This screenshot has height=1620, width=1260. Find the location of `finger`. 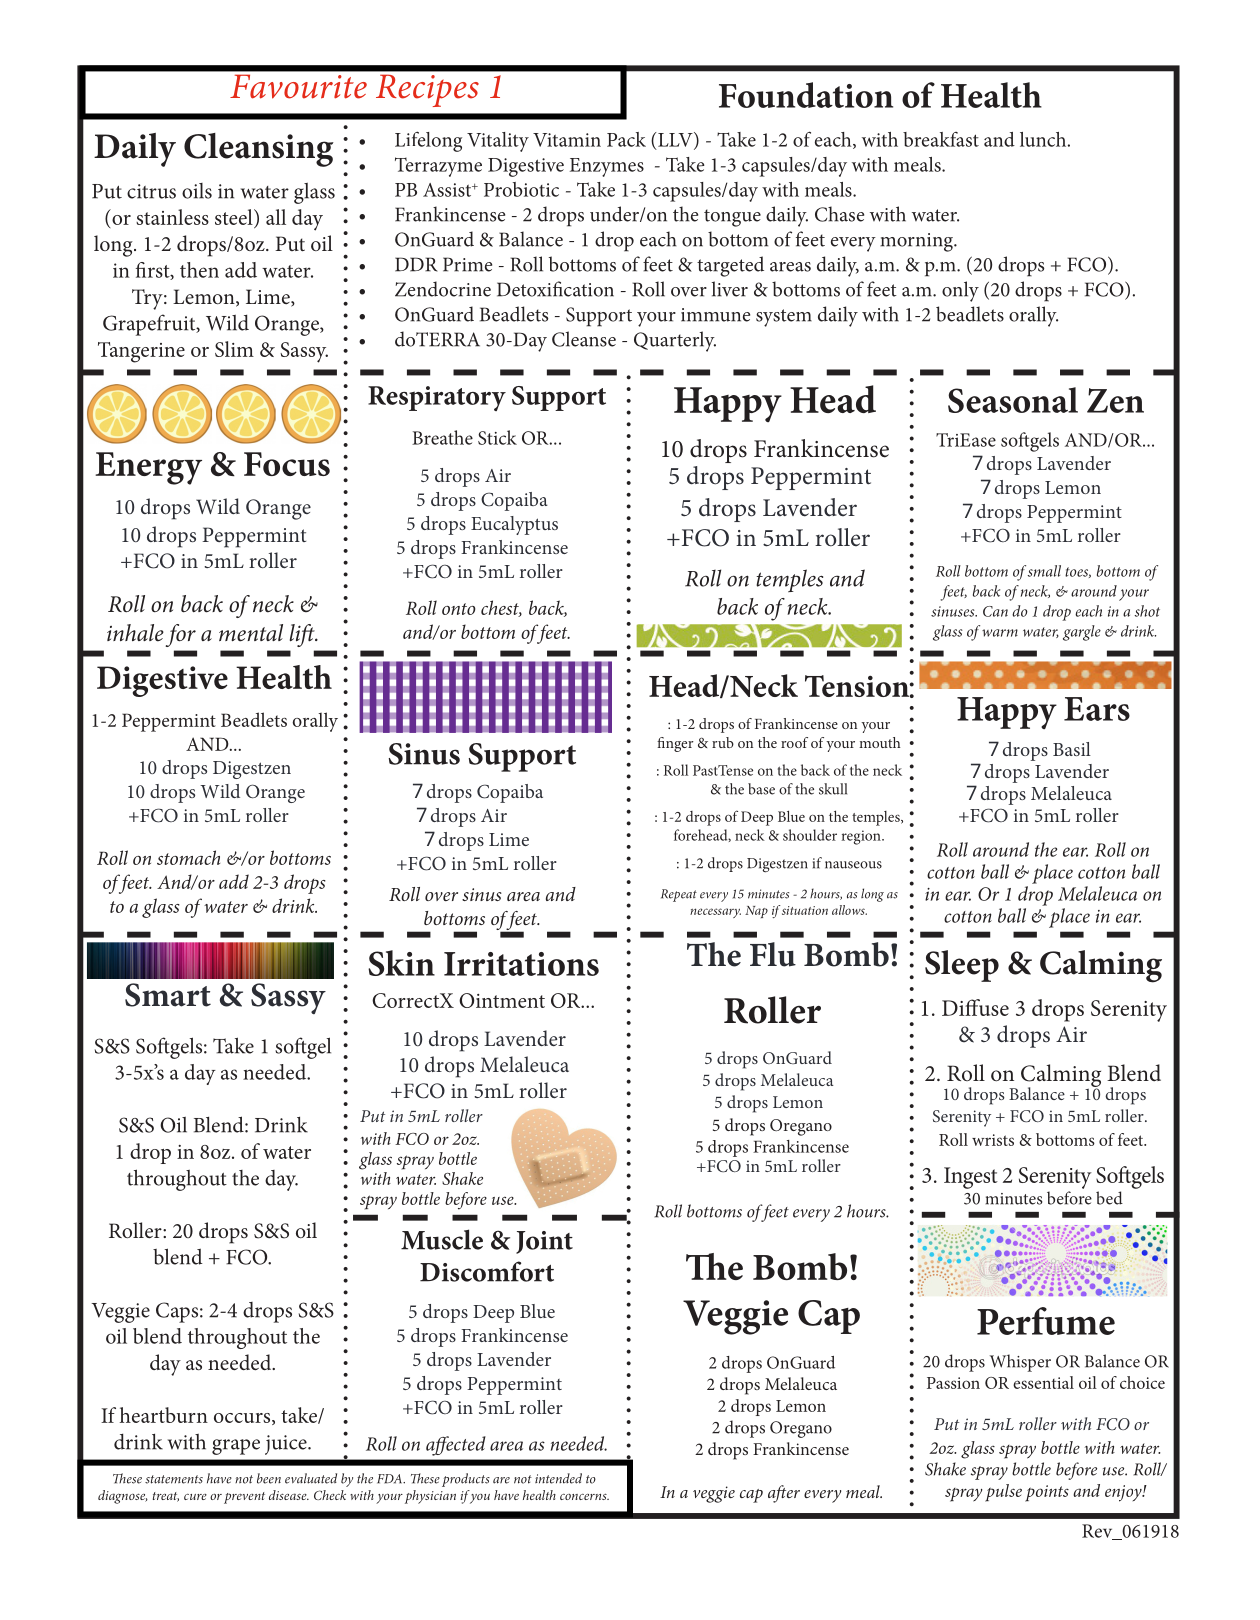

finger is located at coordinates (675, 744).
